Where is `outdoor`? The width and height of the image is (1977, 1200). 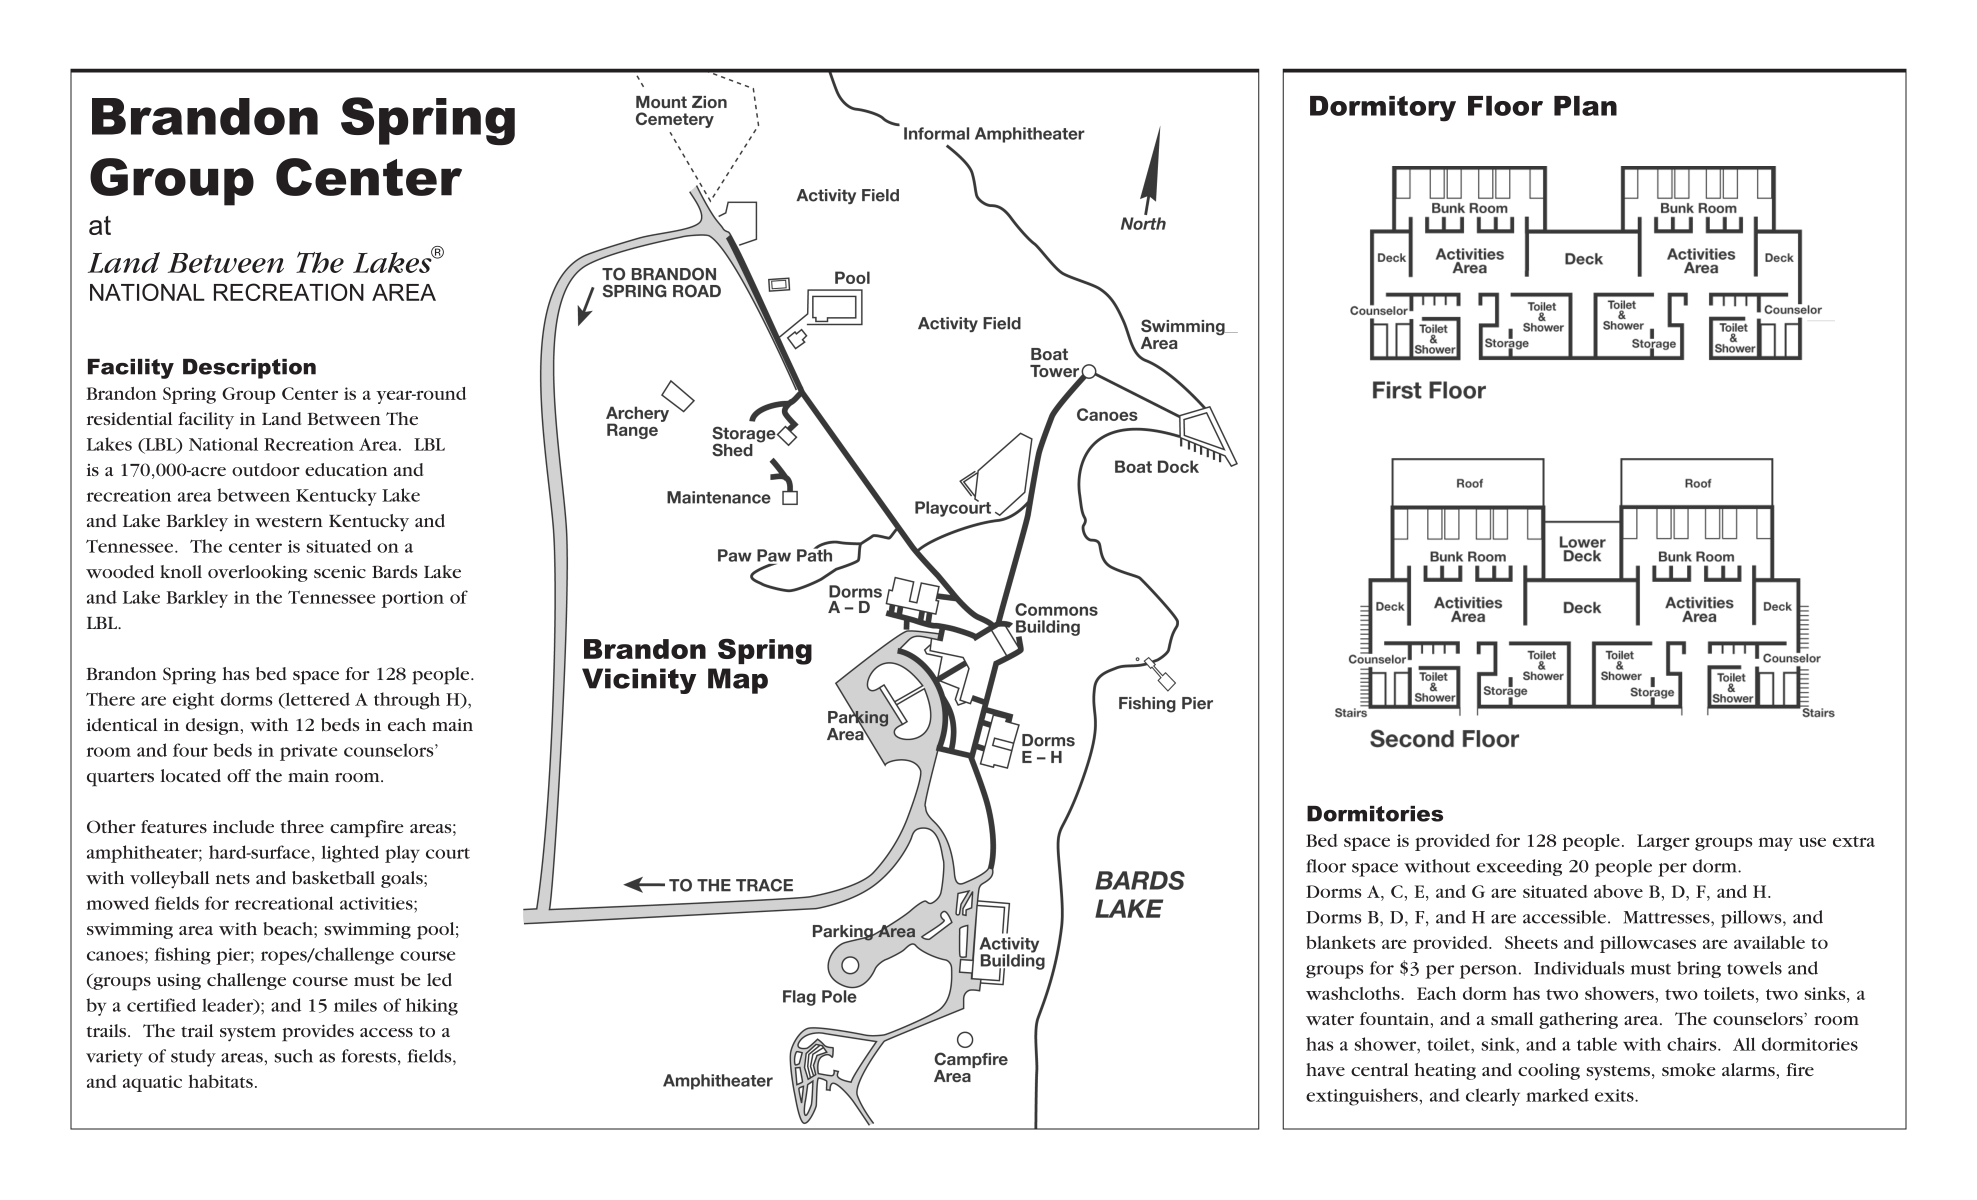
outdoor is located at coordinates (266, 469).
